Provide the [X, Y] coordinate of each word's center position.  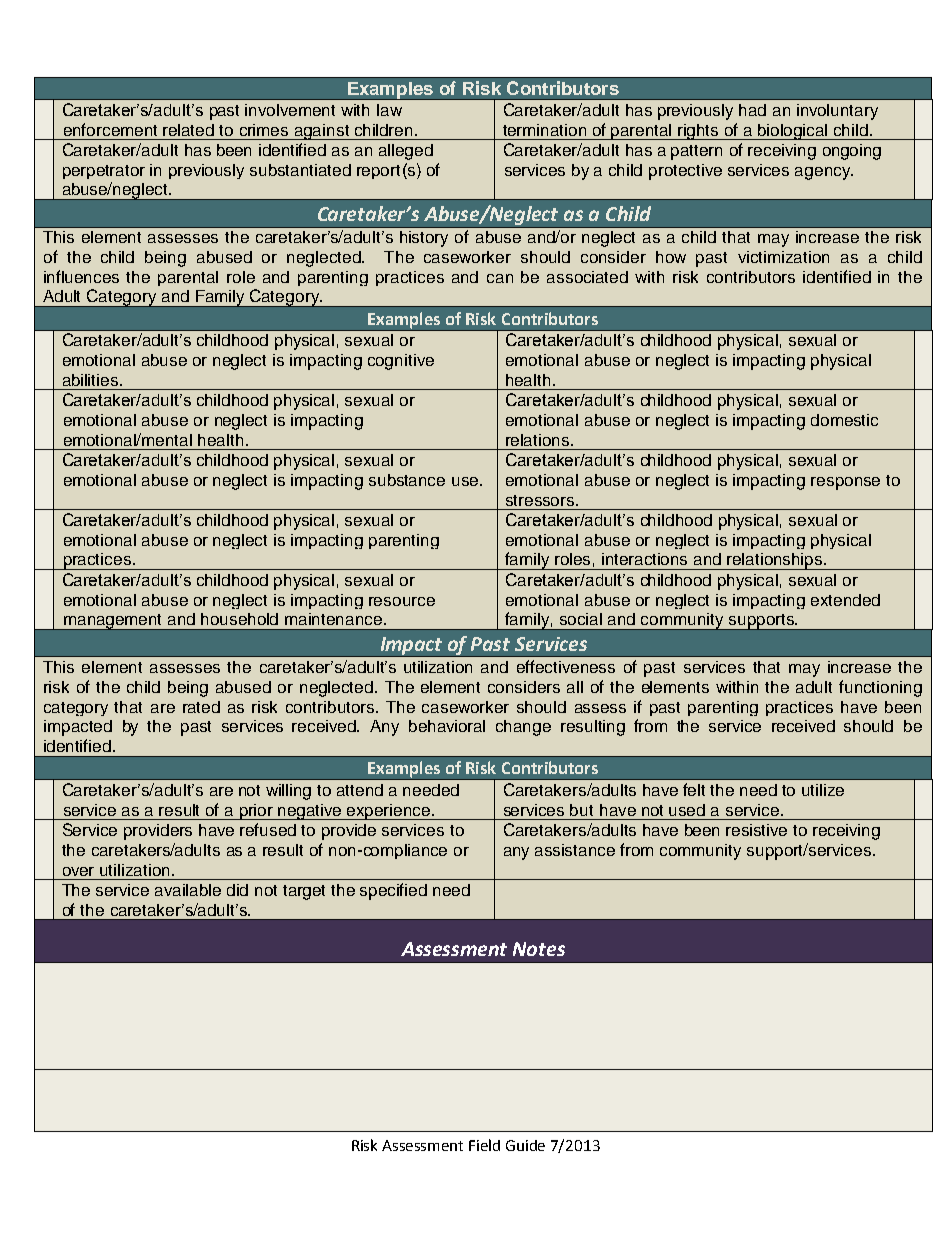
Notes [539, 949]
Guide [525, 1145]
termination [544, 130]
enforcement [110, 129]
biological [793, 132]
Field [484, 1145]
